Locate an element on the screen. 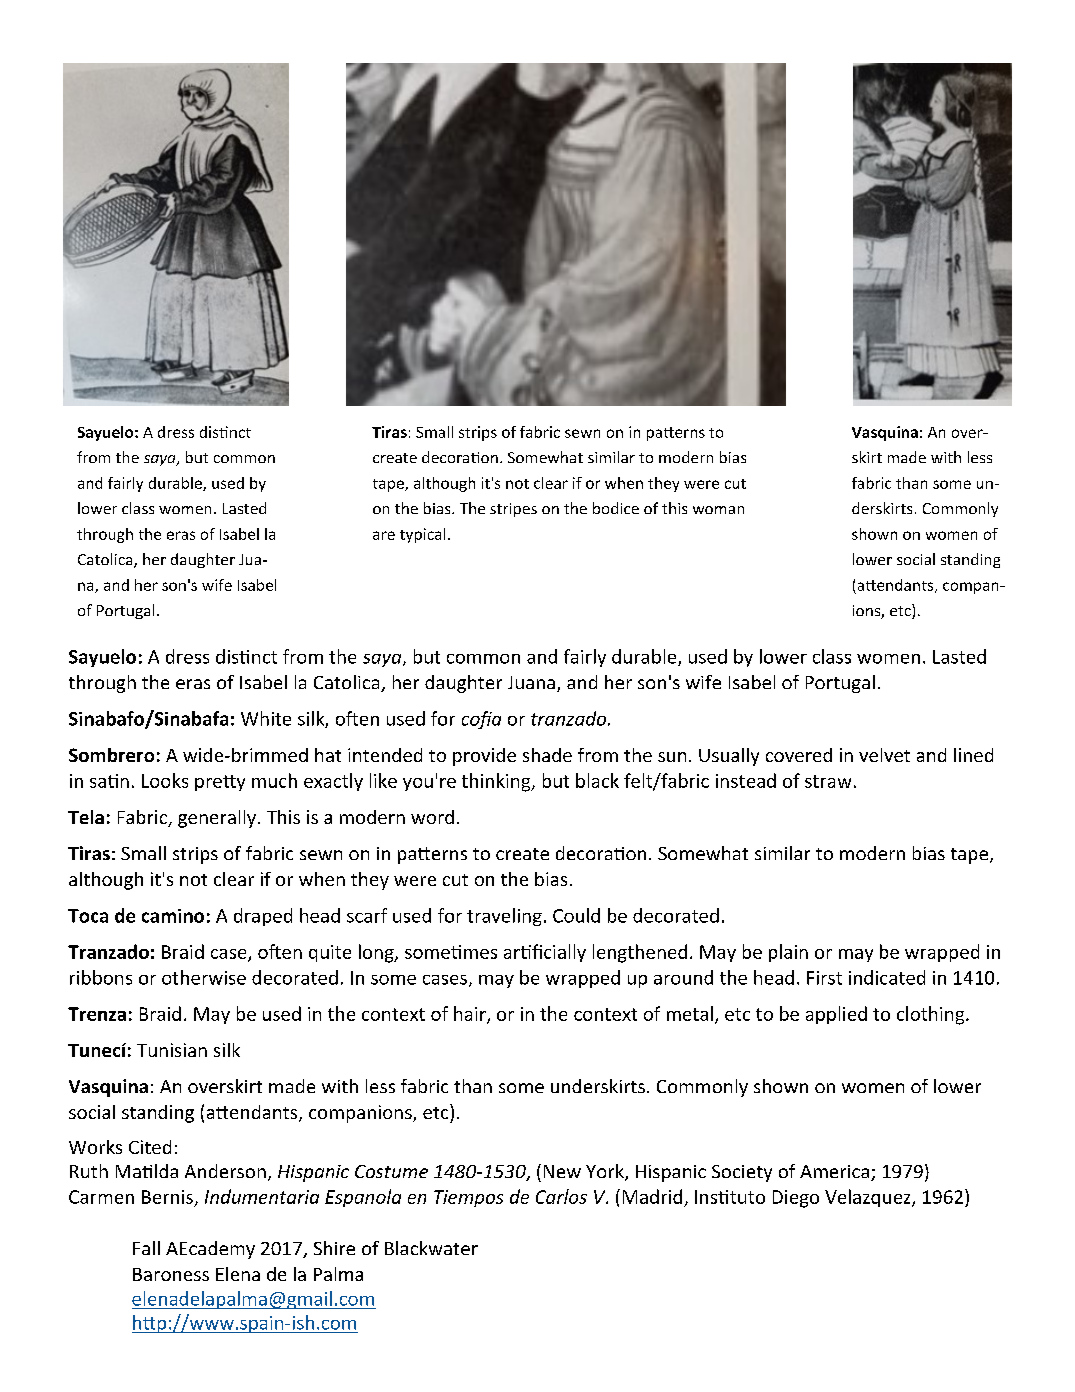 Image resolution: width=1075 pixels, height=1392 pixels. applied is located at coordinates (836, 1015).
